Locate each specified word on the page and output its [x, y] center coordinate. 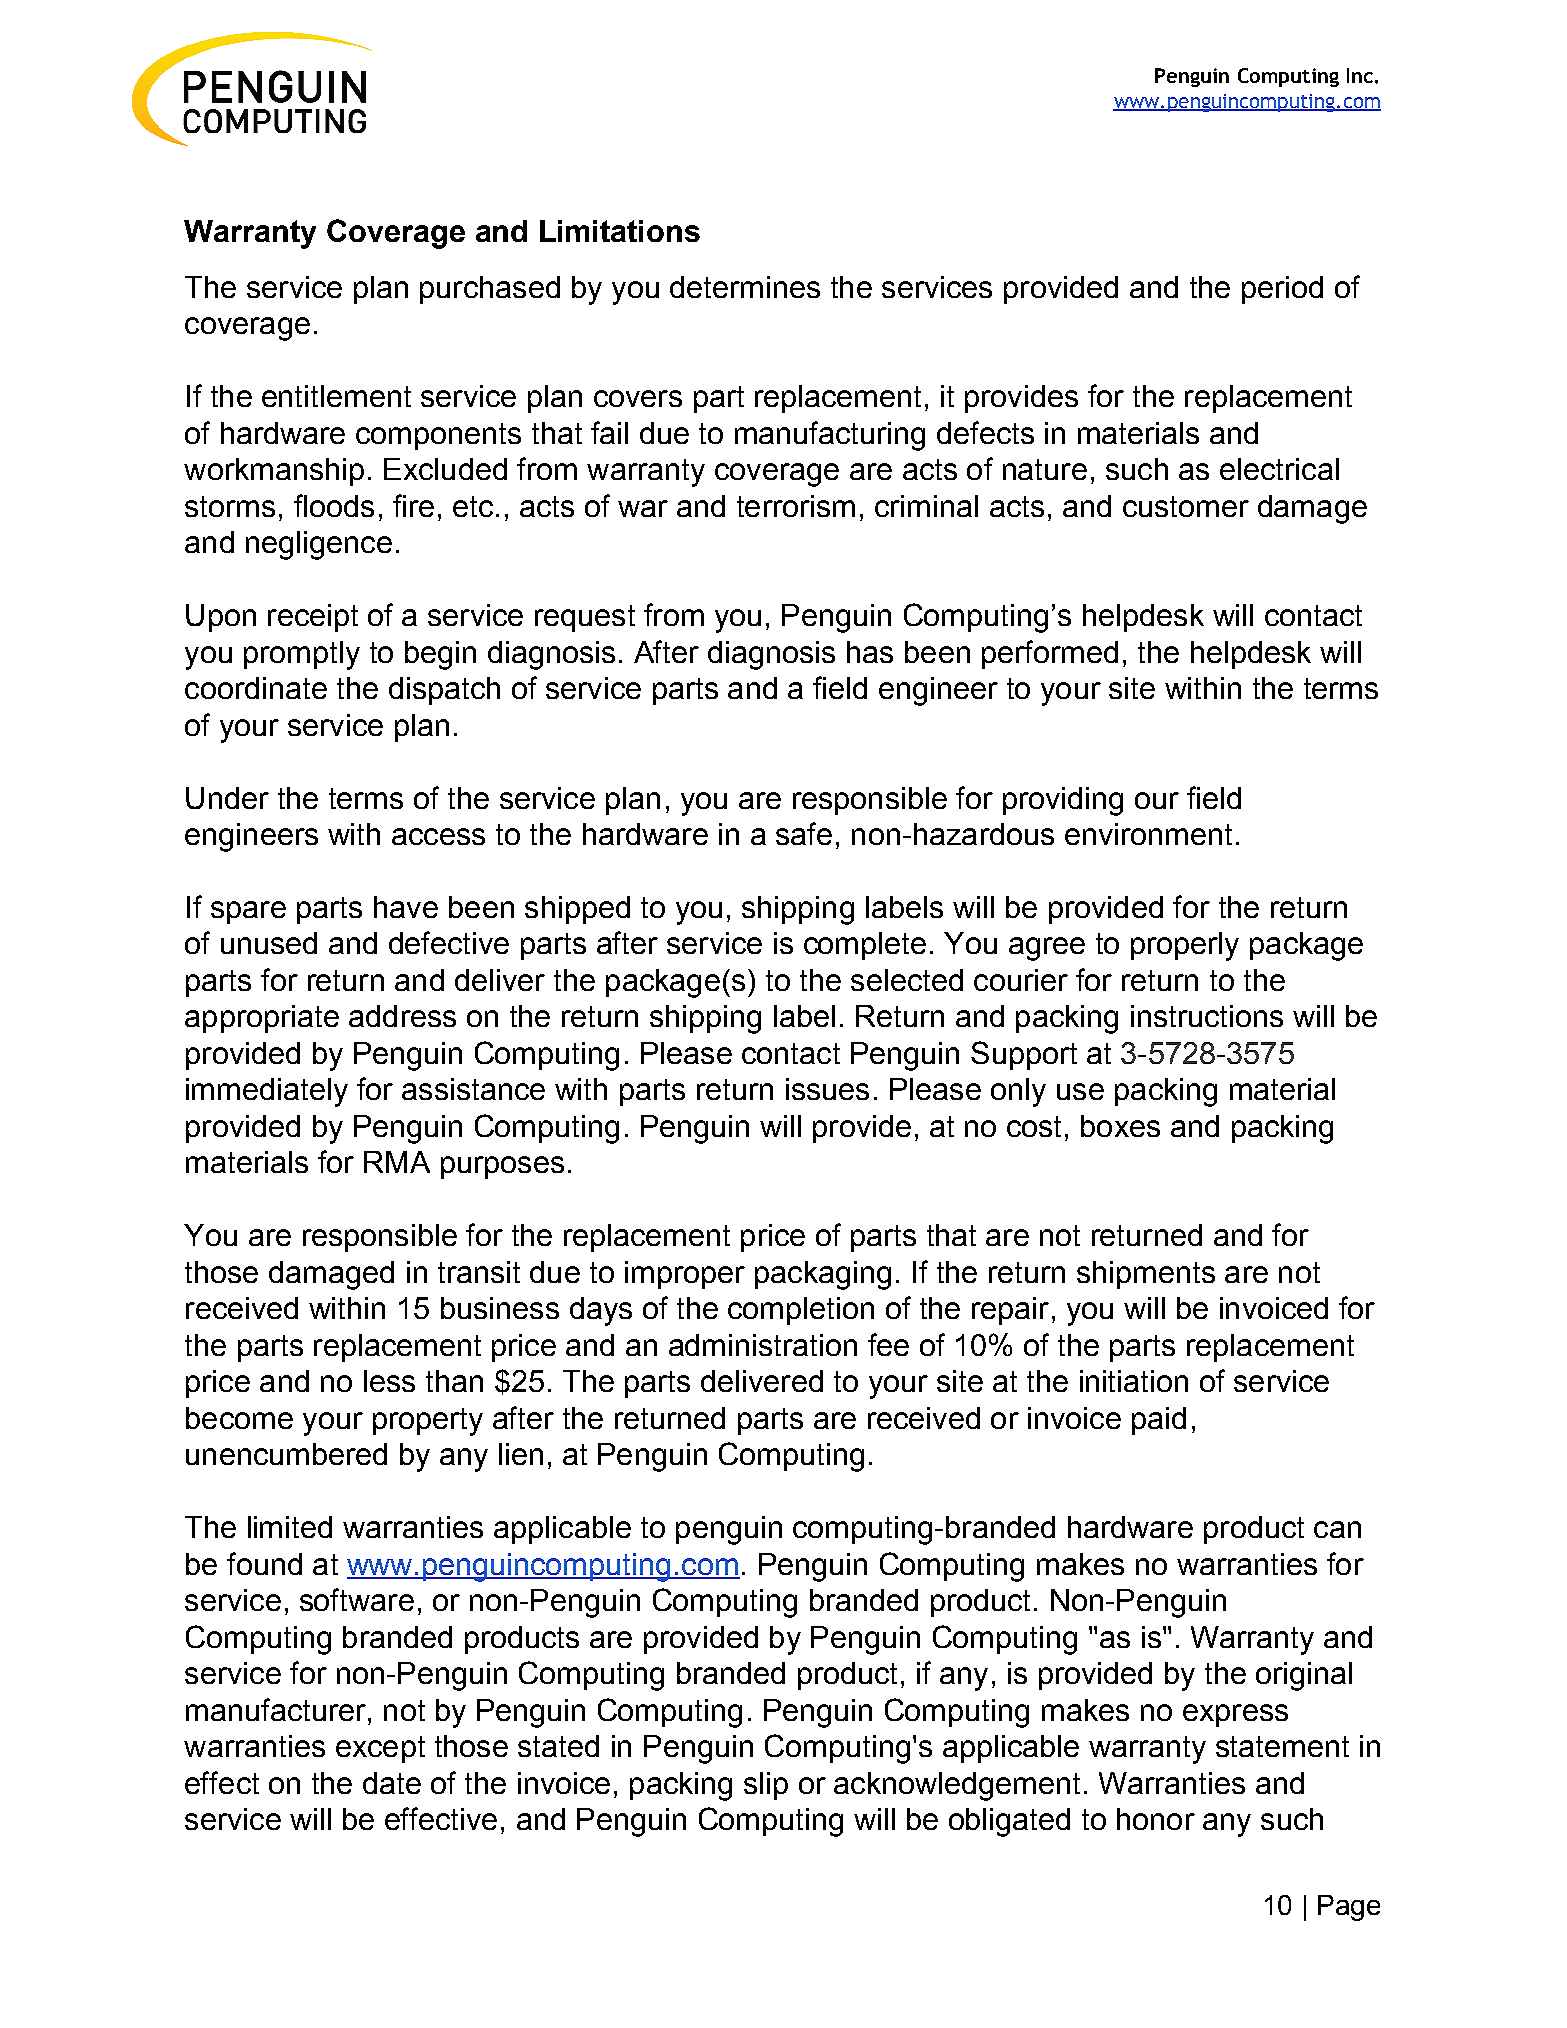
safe [804, 833]
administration [763, 1345]
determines [745, 287]
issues [827, 1089]
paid [1159, 1421]
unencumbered [286, 1454]
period [1282, 290]
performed [1050, 654]
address [402, 1016]
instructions [1207, 1016]
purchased [490, 290]
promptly [302, 655]
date [392, 1783]
